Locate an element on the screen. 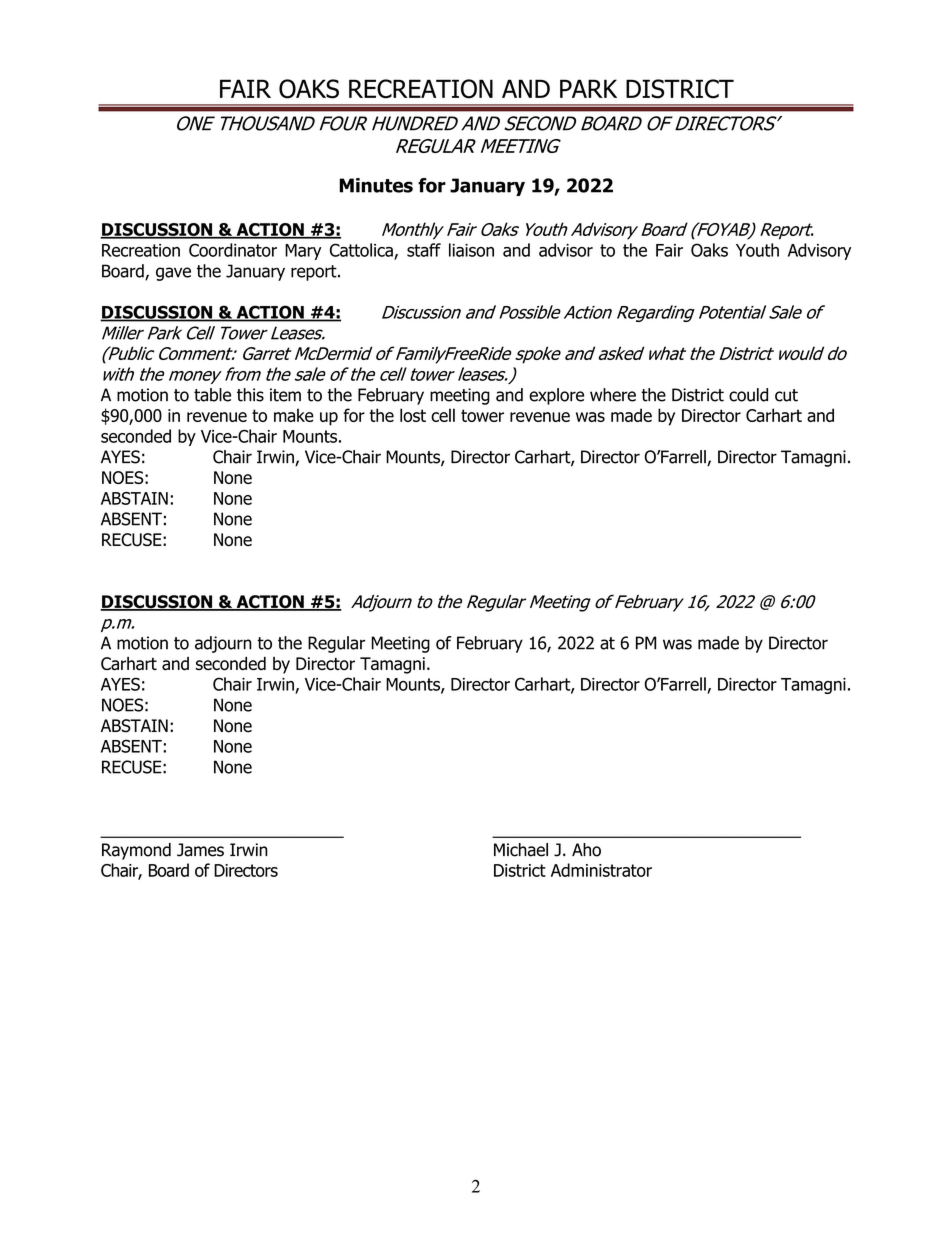  make is located at coordinates (294, 415).
